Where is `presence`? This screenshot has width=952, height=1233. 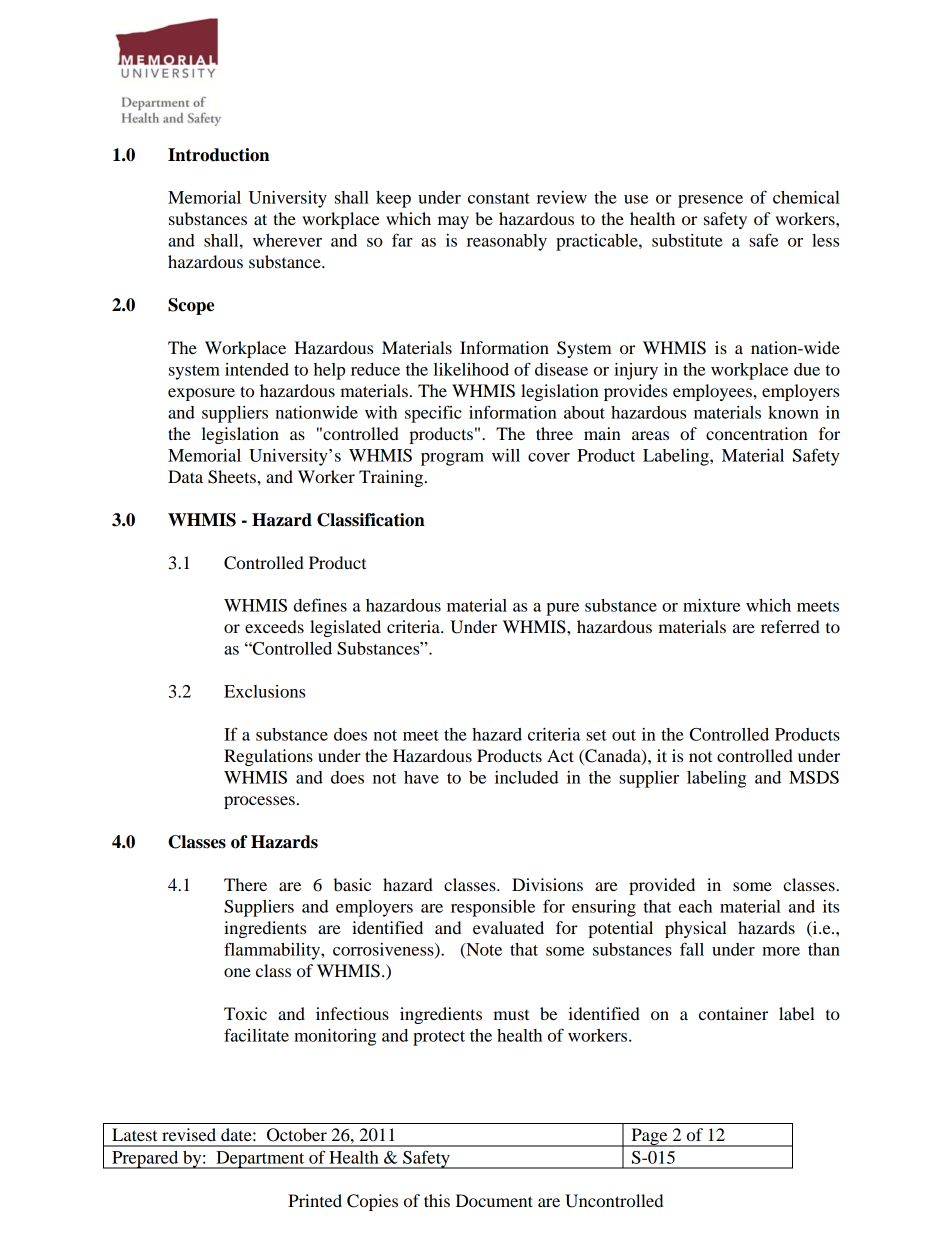 presence is located at coordinates (710, 201).
